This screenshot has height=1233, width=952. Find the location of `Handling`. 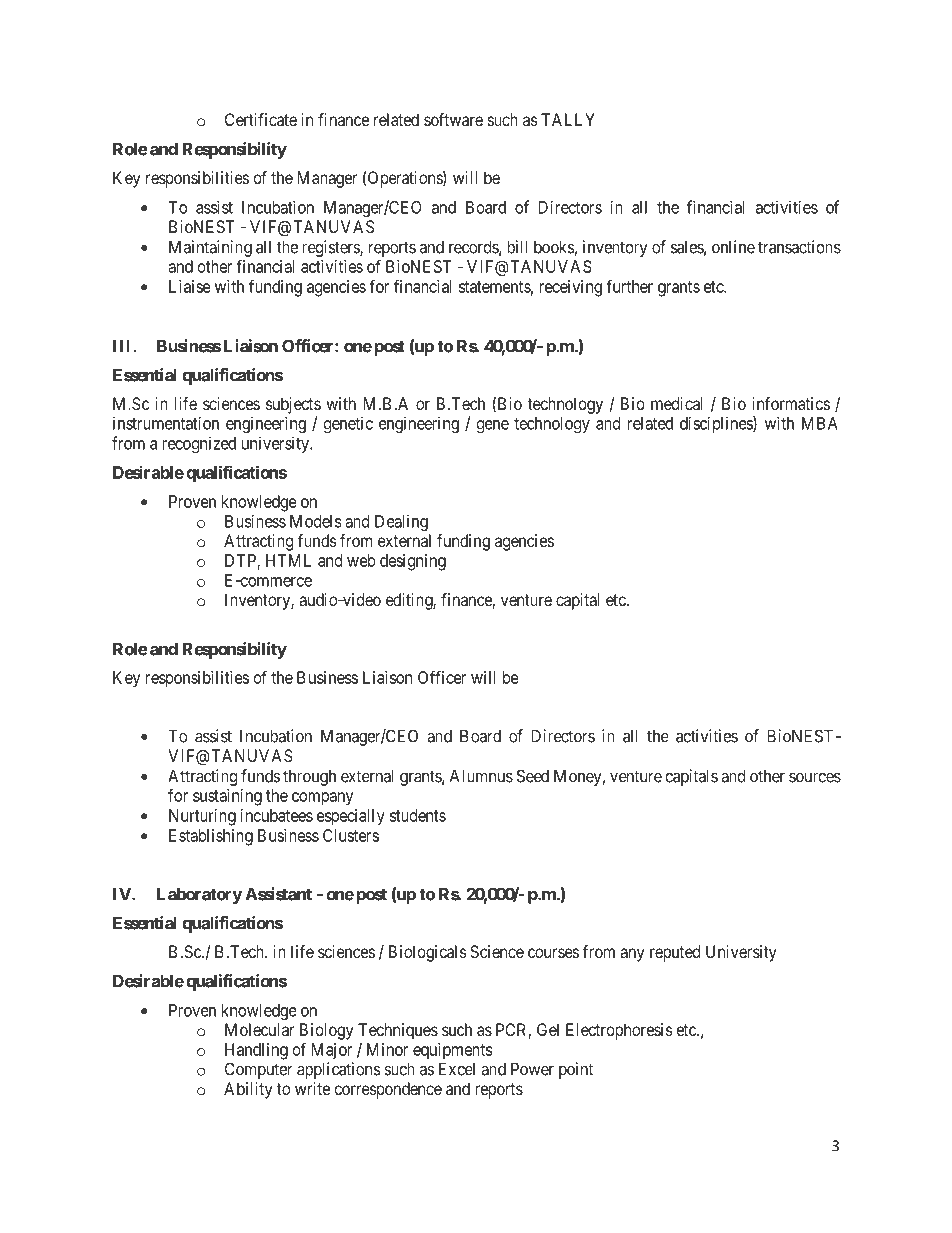

Handling is located at coordinates (256, 1051).
